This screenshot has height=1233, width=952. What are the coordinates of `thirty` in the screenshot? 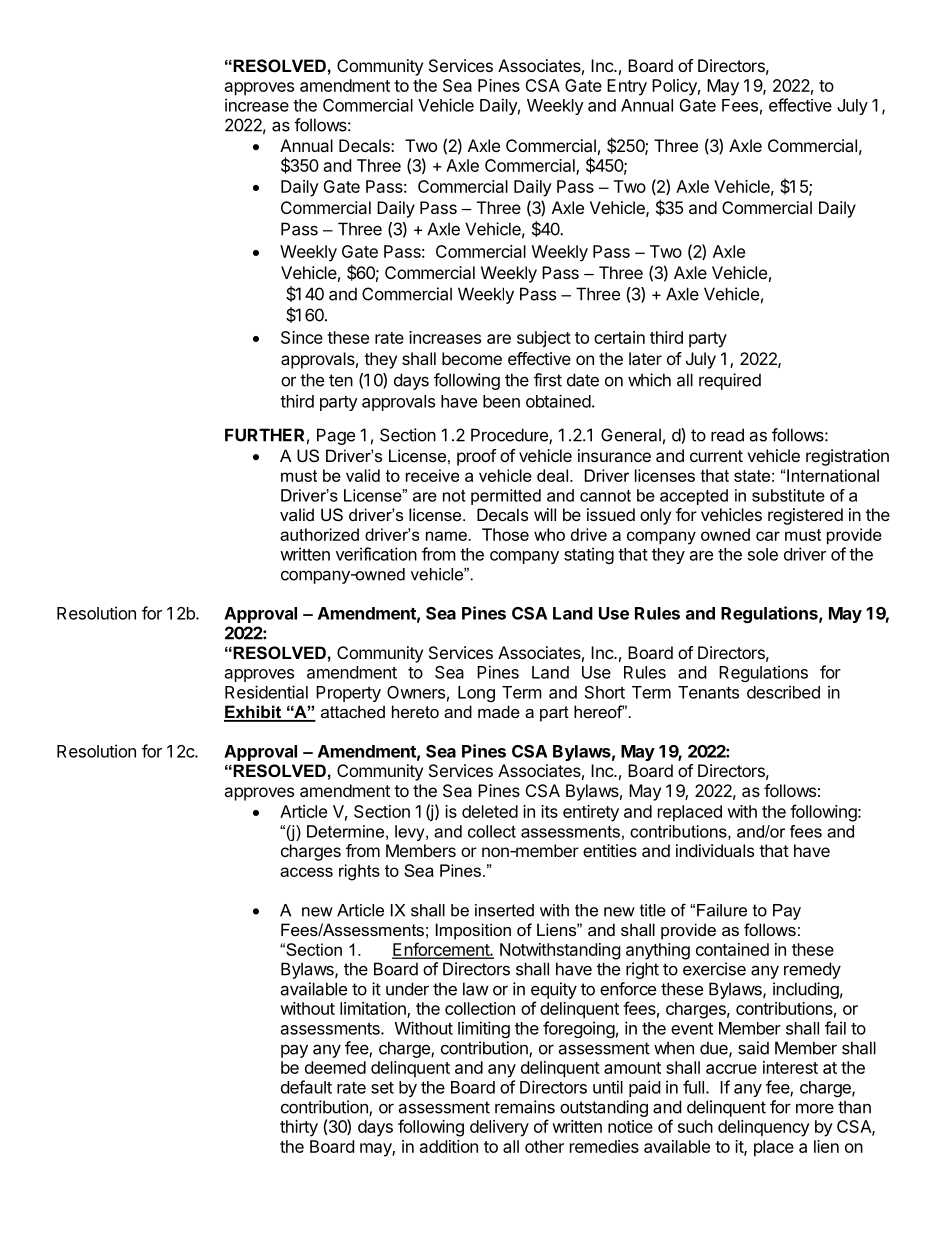 It's located at (299, 1128).
